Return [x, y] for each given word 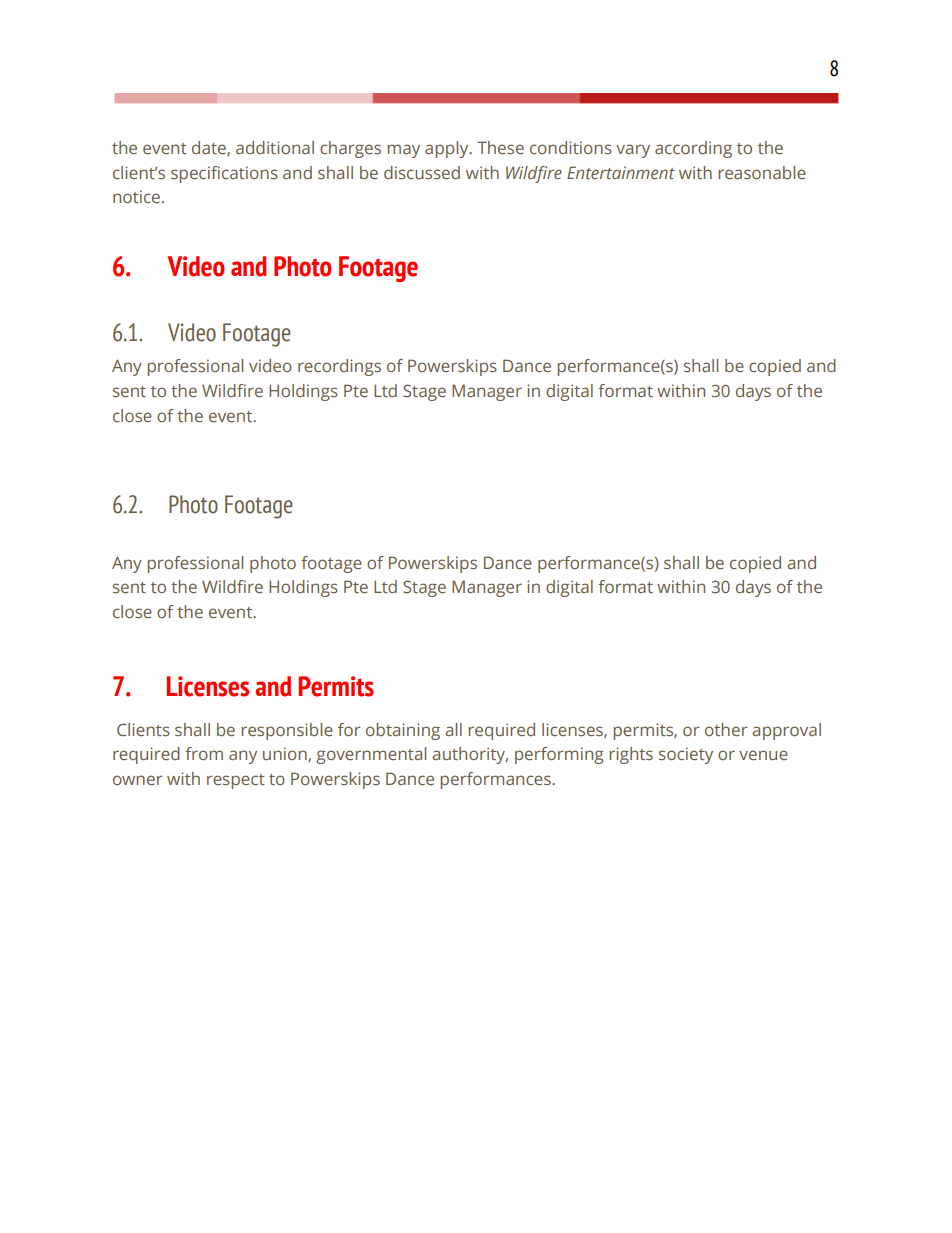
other [726, 729]
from [204, 753]
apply [448, 149]
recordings [339, 367]
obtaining [403, 731]
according [693, 149]
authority [470, 755]
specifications [224, 174]
